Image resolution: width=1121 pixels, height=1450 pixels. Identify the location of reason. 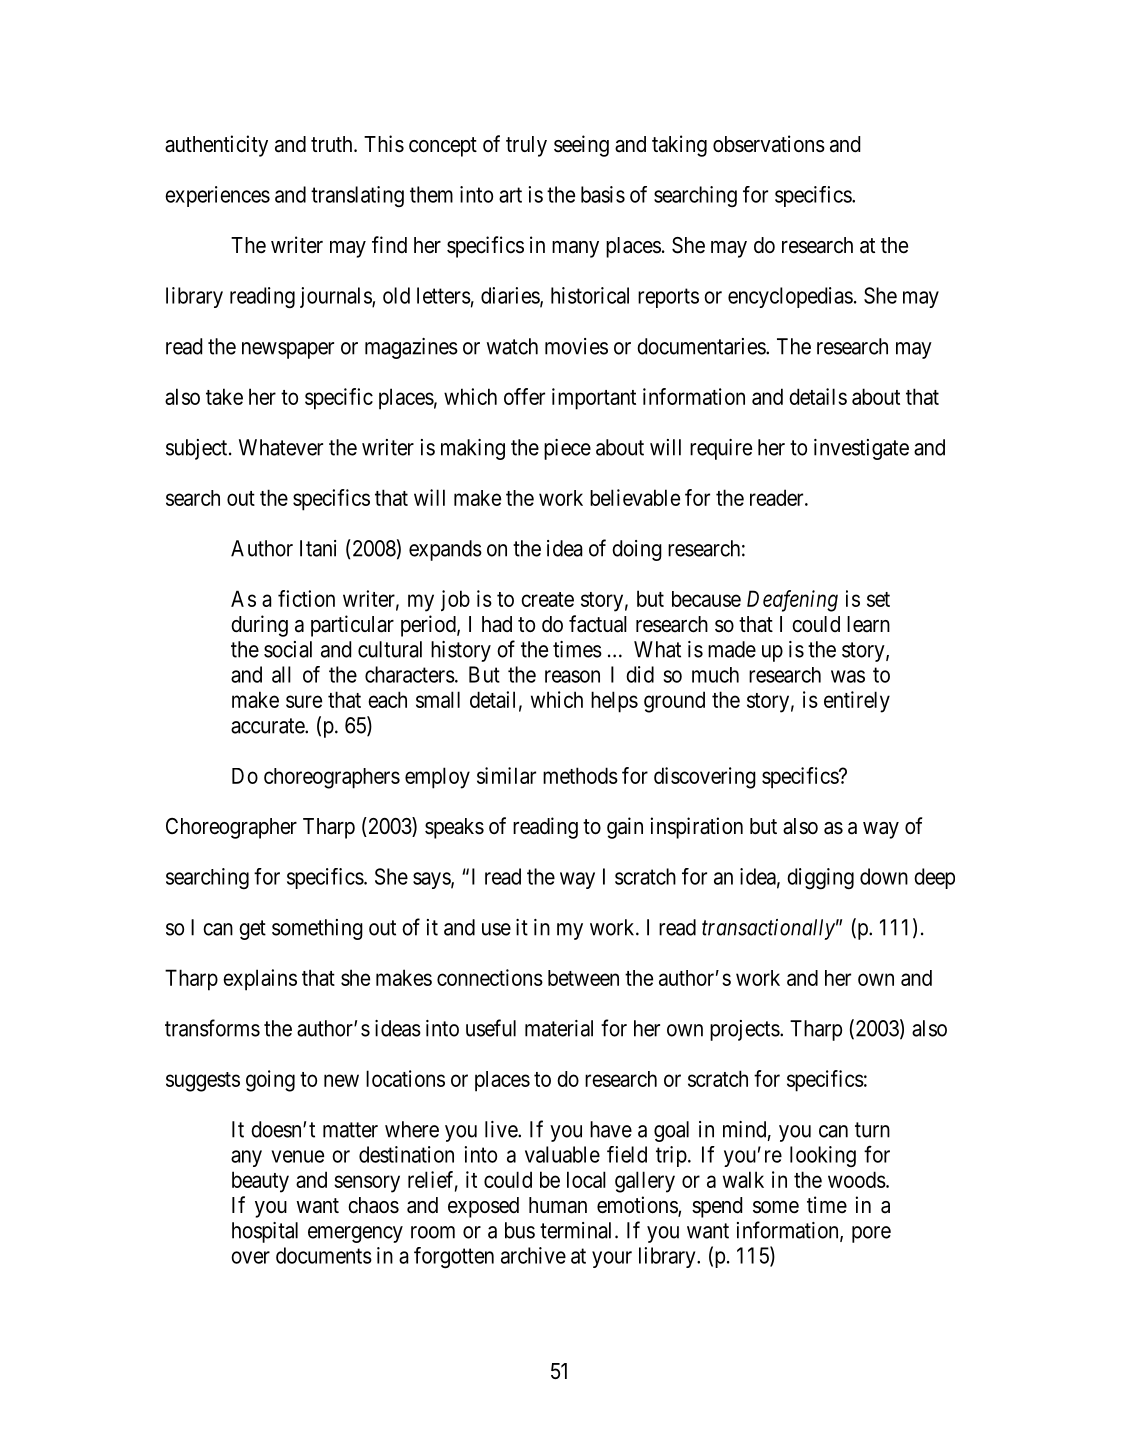
(572, 676).
